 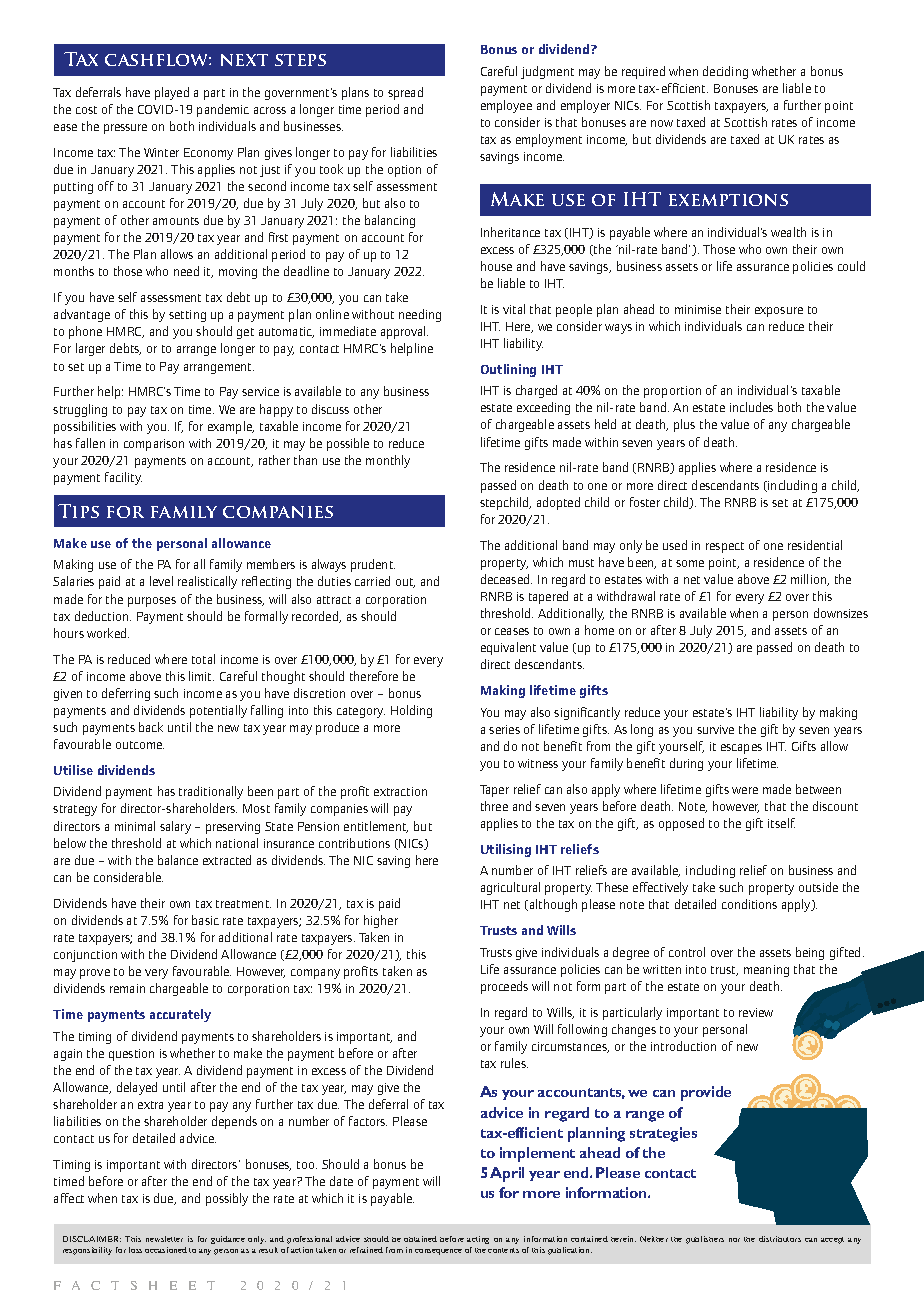 I want to click on agricultural, so click(x=510, y=888).
